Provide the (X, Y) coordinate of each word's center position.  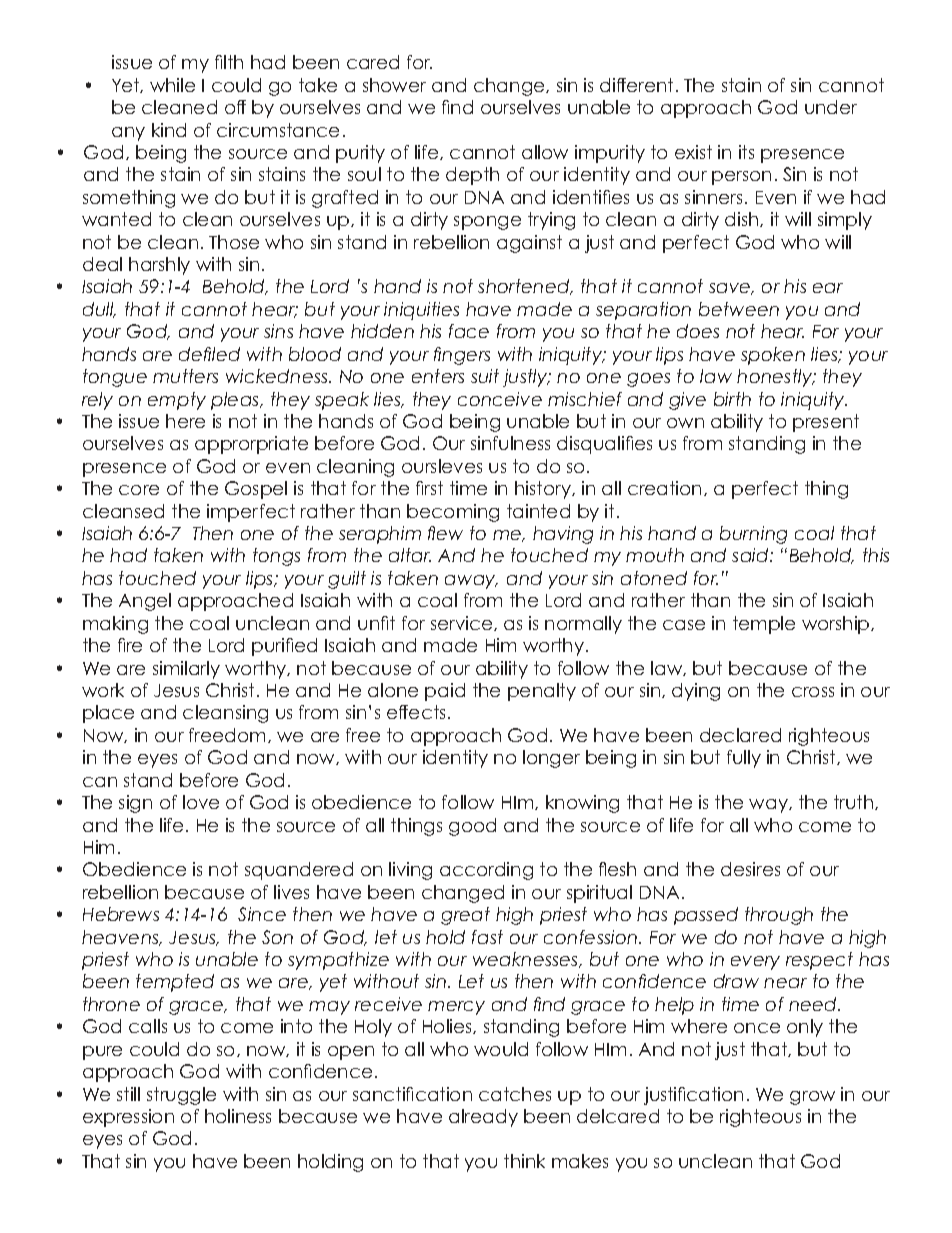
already (483, 1118)
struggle (181, 1096)
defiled (209, 354)
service (463, 623)
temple (764, 625)
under (831, 107)
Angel (145, 602)
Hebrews (121, 914)
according (486, 871)
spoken (773, 356)
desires (750, 869)
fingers (462, 356)
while (172, 85)
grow (812, 1098)
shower (394, 85)
